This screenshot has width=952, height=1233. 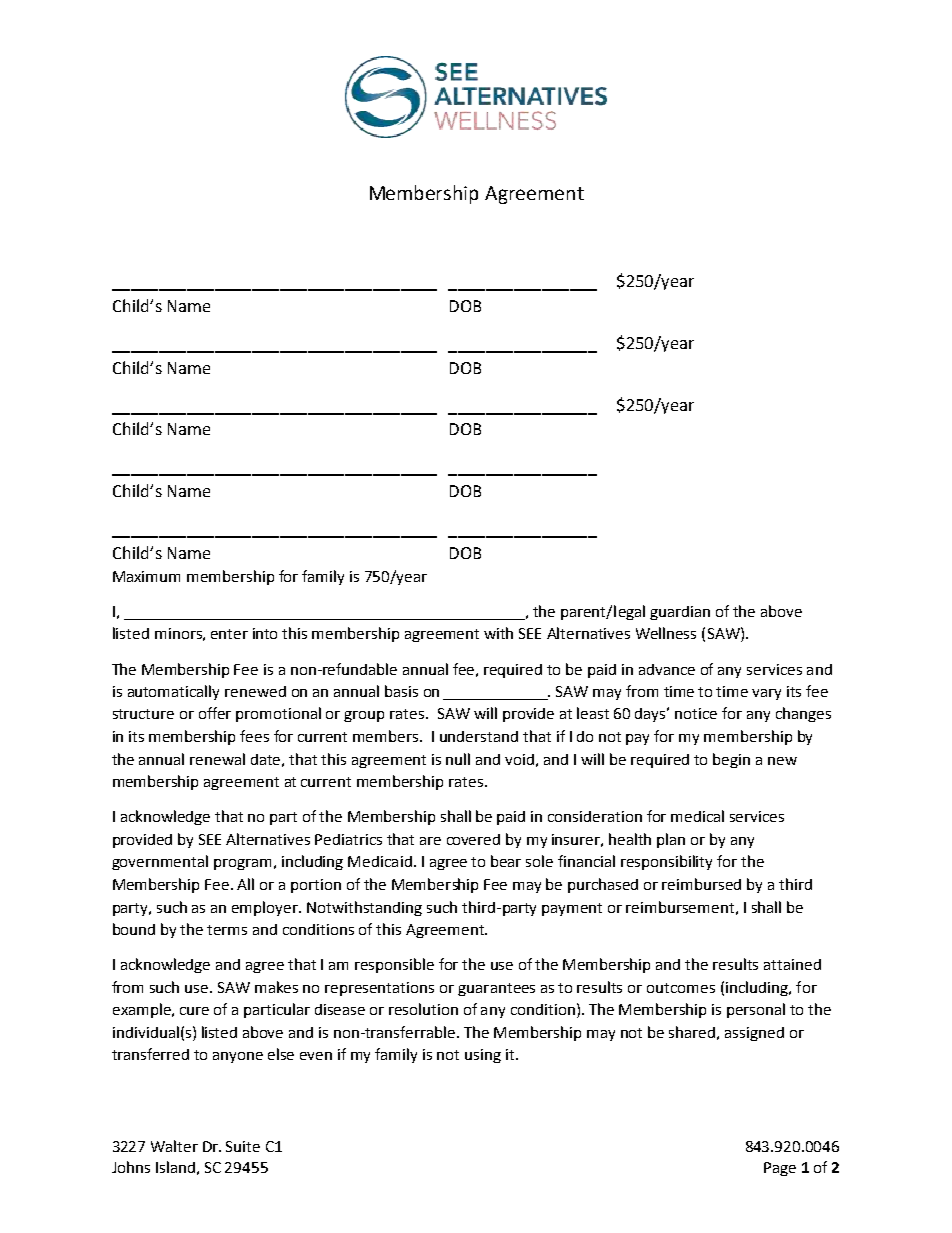 I want to click on Maximum, so click(x=146, y=576).
